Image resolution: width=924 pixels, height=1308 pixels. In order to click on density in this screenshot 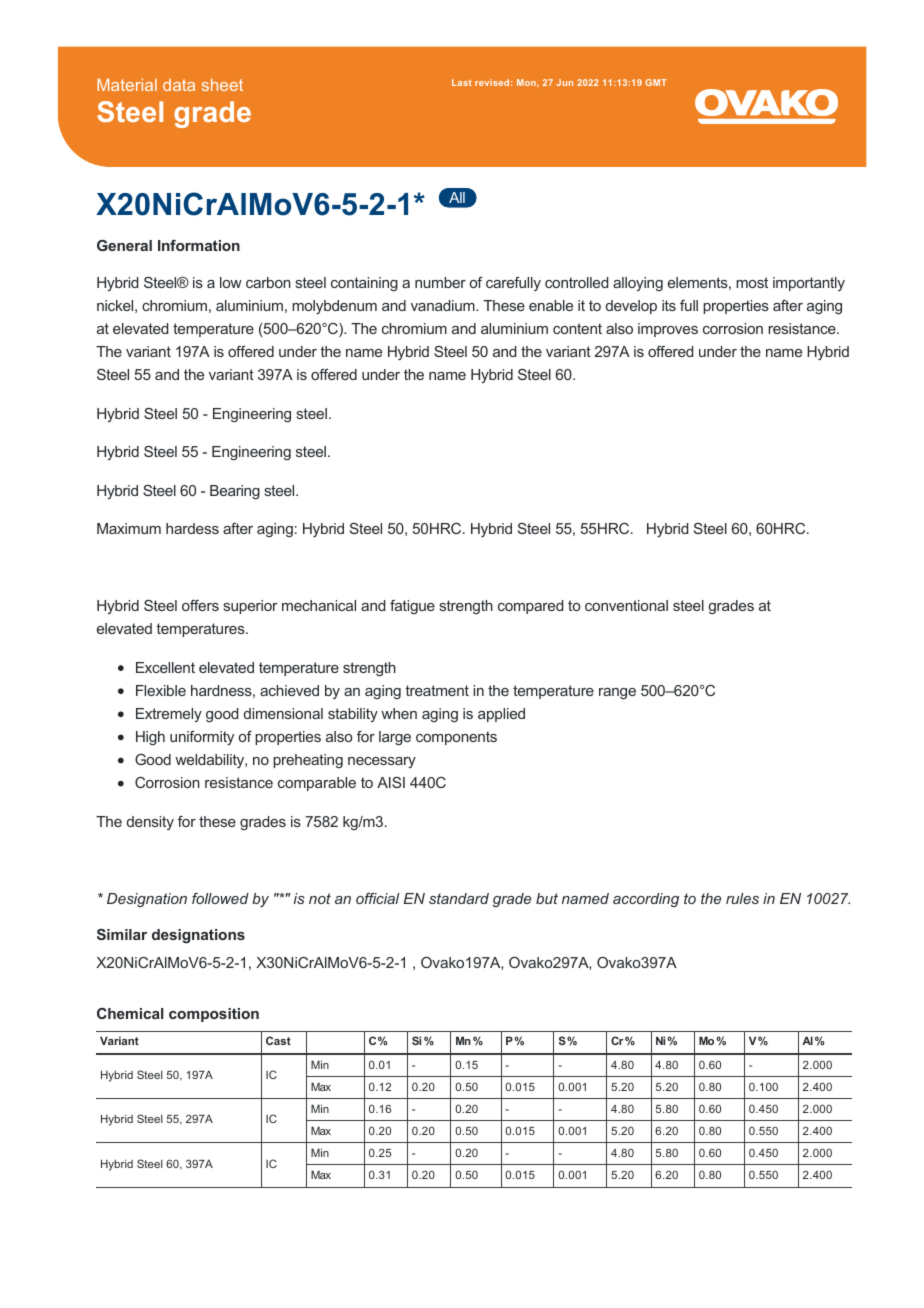, I will do `click(150, 823)`.
